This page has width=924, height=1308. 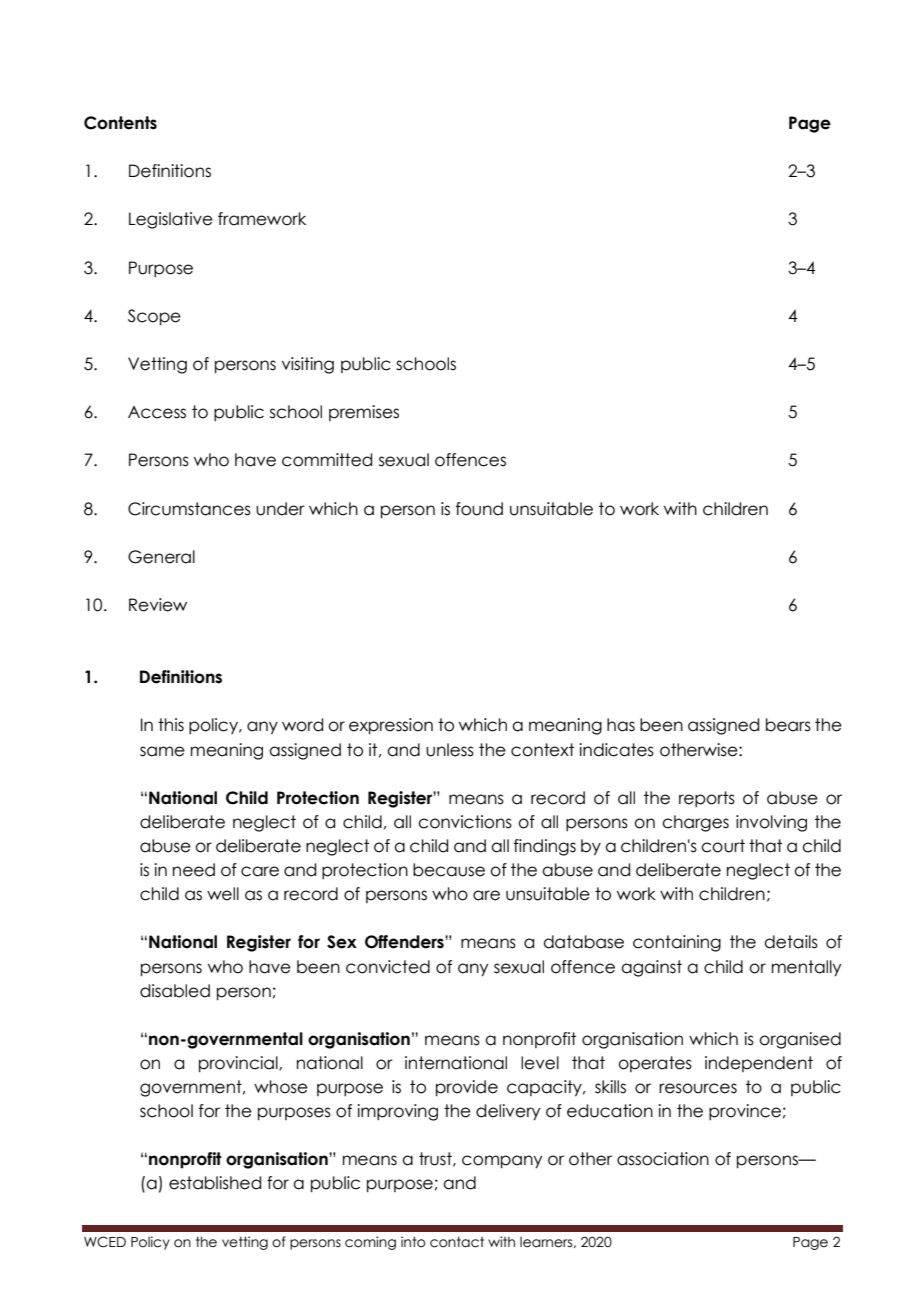 I want to click on Legislative, so click(x=171, y=220).
